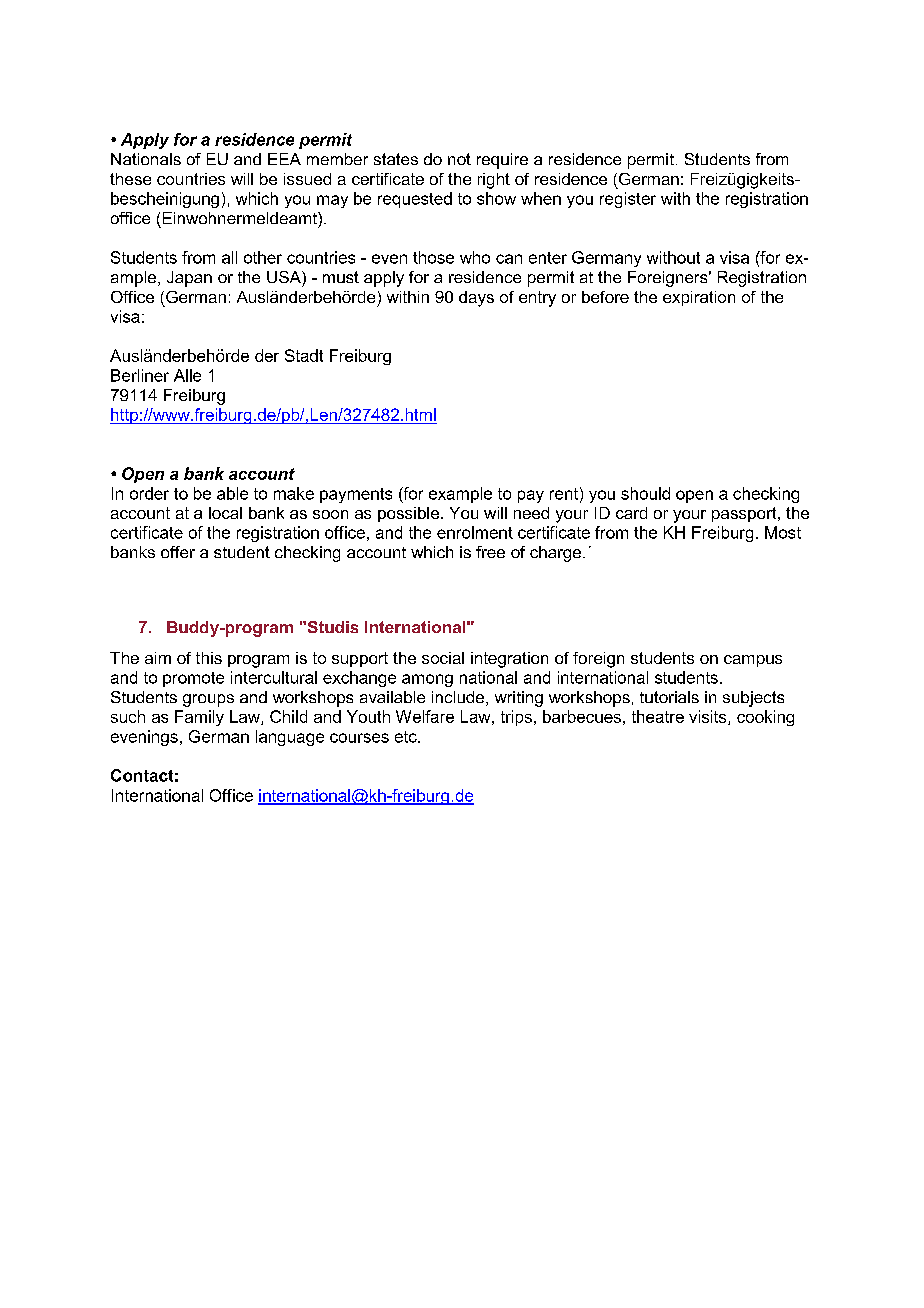  Describe the element at coordinates (199, 718) in the screenshot. I see `Family` at that location.
